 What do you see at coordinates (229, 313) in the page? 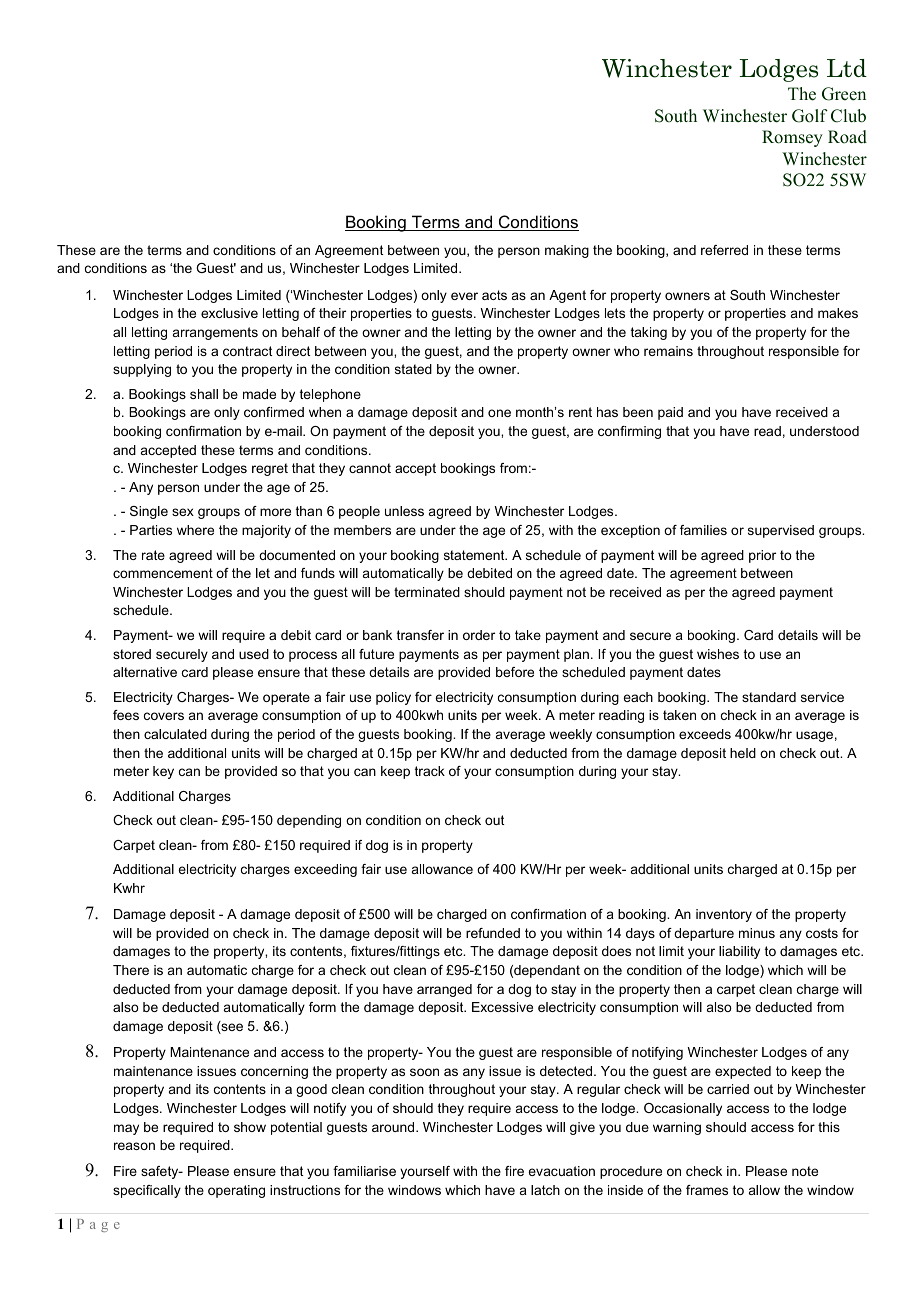
I see `exclusive` at bounding box center [229, 313].
